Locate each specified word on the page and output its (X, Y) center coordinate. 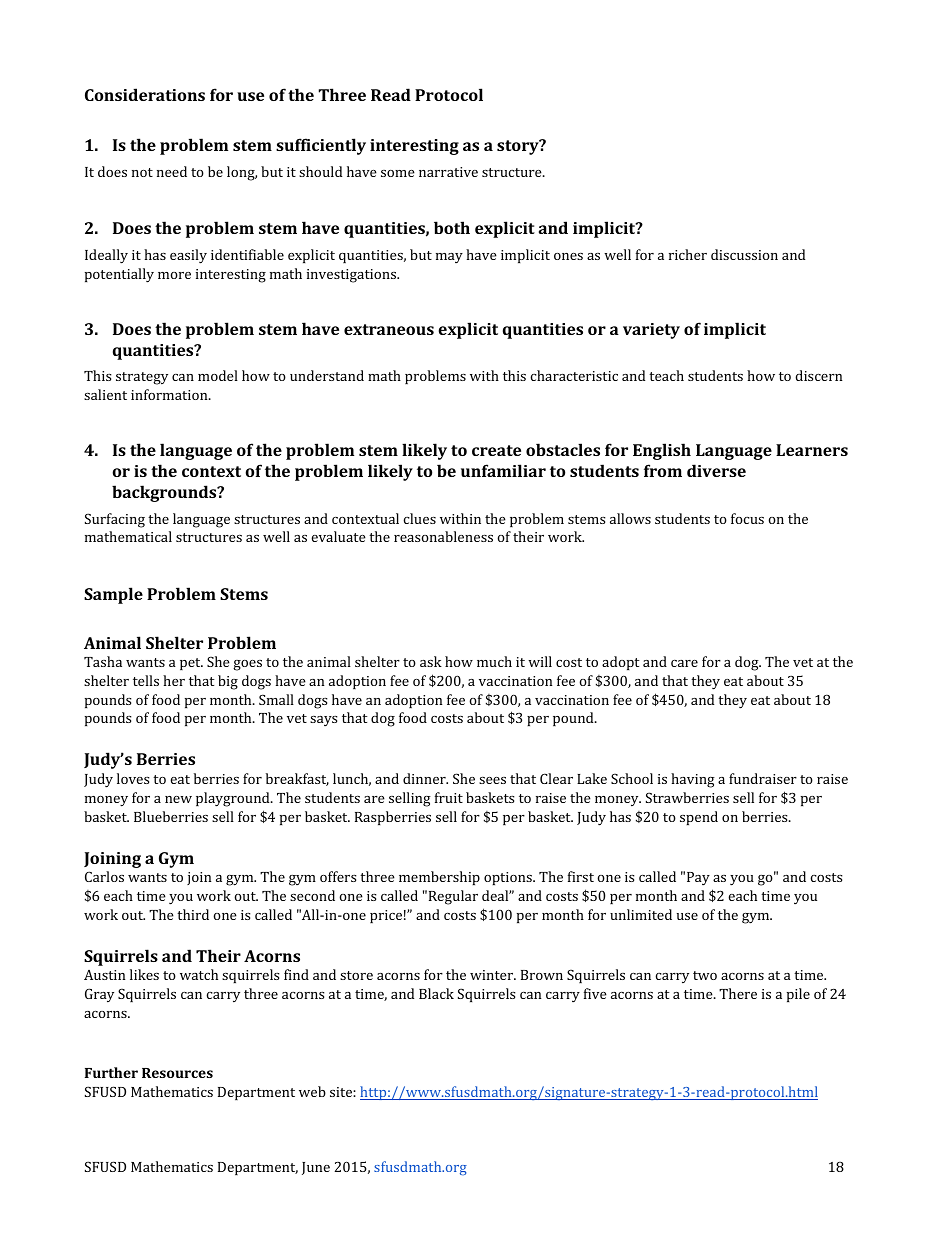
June (316, 1168)
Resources (177, 1073)
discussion (744, 254)
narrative (448, 172)
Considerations (145, 94)
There (738, 993)
